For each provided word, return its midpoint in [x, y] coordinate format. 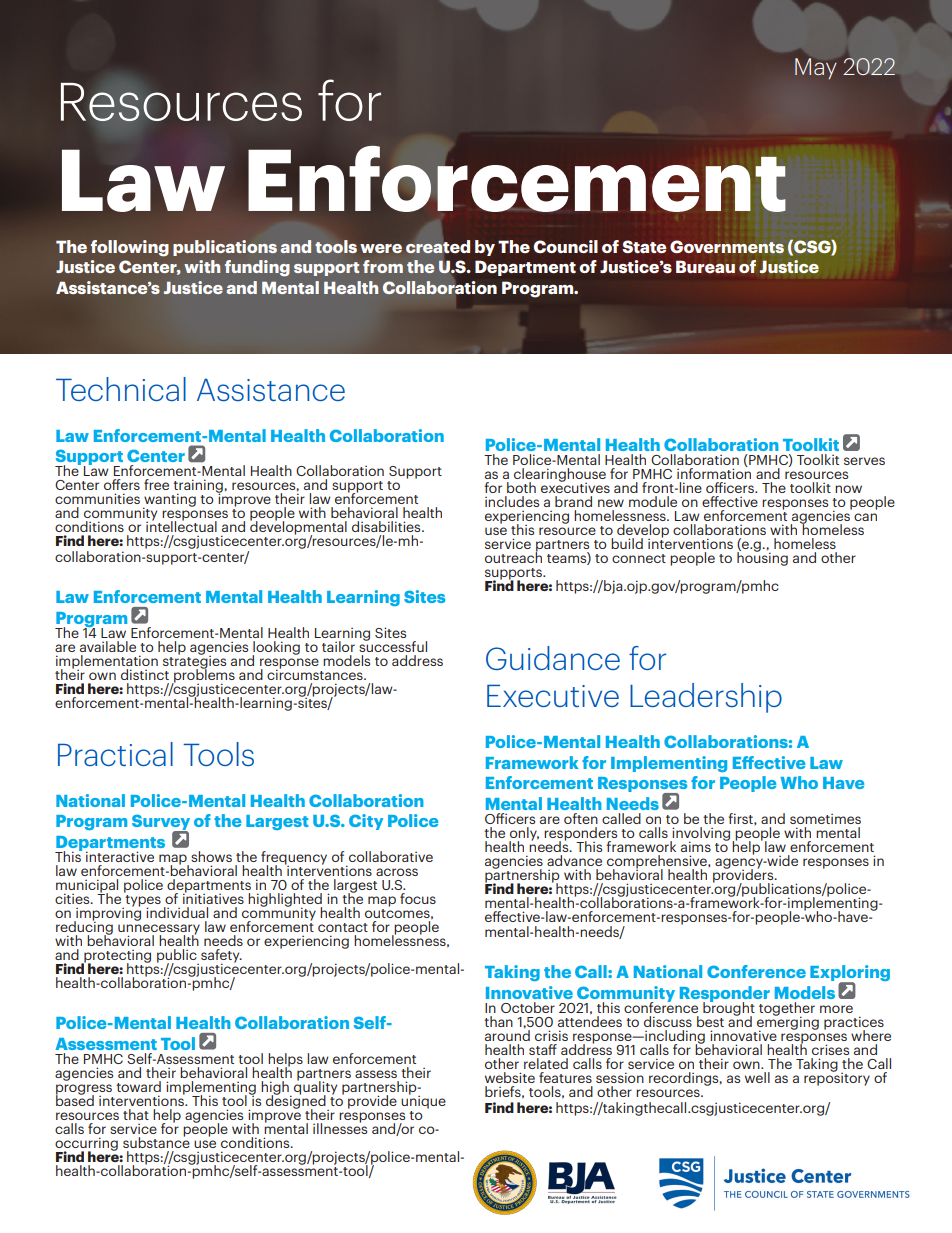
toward [138, 1086]
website [510, 1077]
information [714, 472]
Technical [121, 389]
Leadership [706, 698]
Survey [161, 823]
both [521, 487]
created [438, 247]
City [366, 822]
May [815, 68]
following [130, 248]
